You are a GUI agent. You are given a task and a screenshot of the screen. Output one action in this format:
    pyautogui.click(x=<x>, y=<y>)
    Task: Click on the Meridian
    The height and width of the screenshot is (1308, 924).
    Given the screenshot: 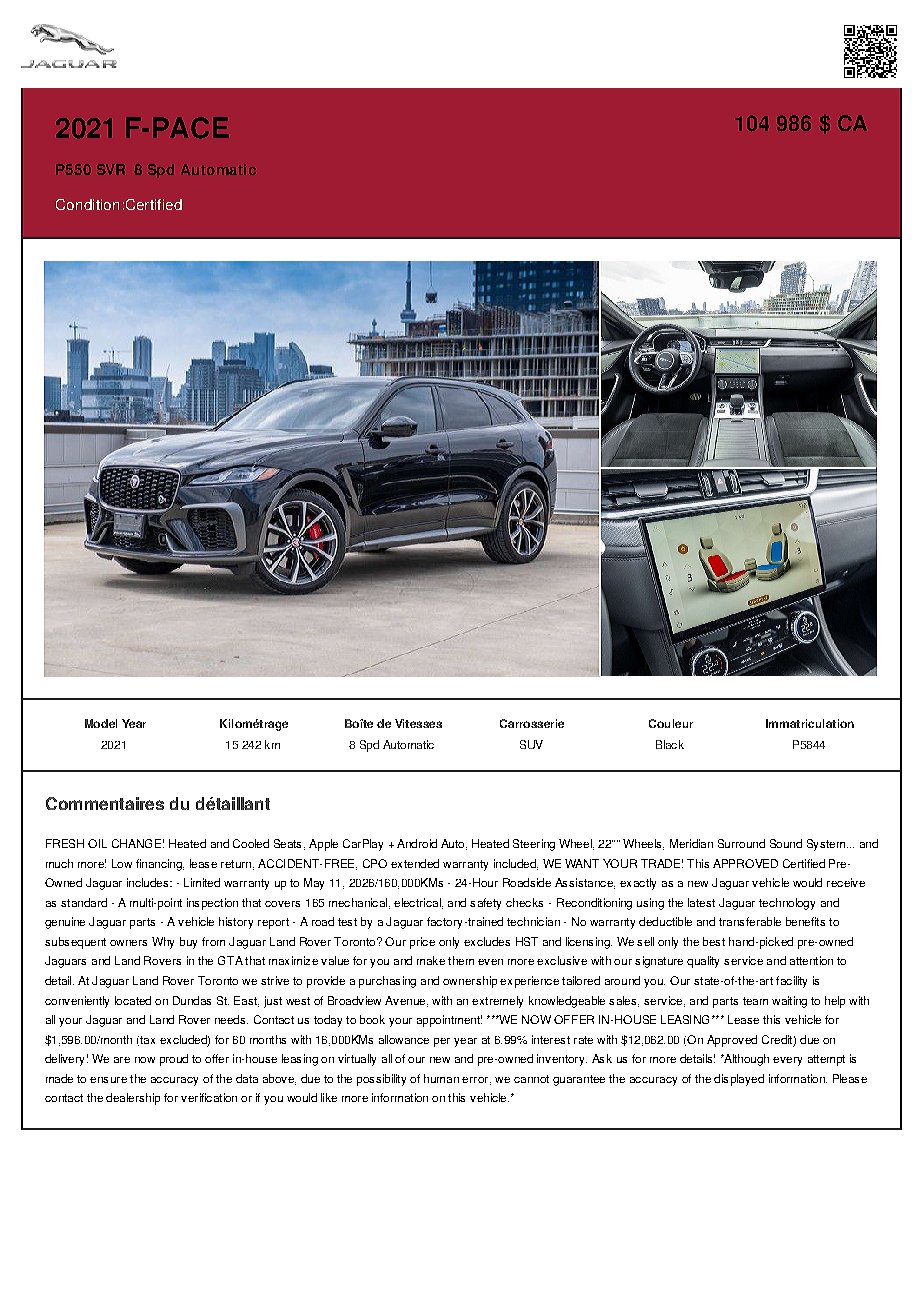 What is the action you would take?
    pyautogui.click(x=691, y=843)
